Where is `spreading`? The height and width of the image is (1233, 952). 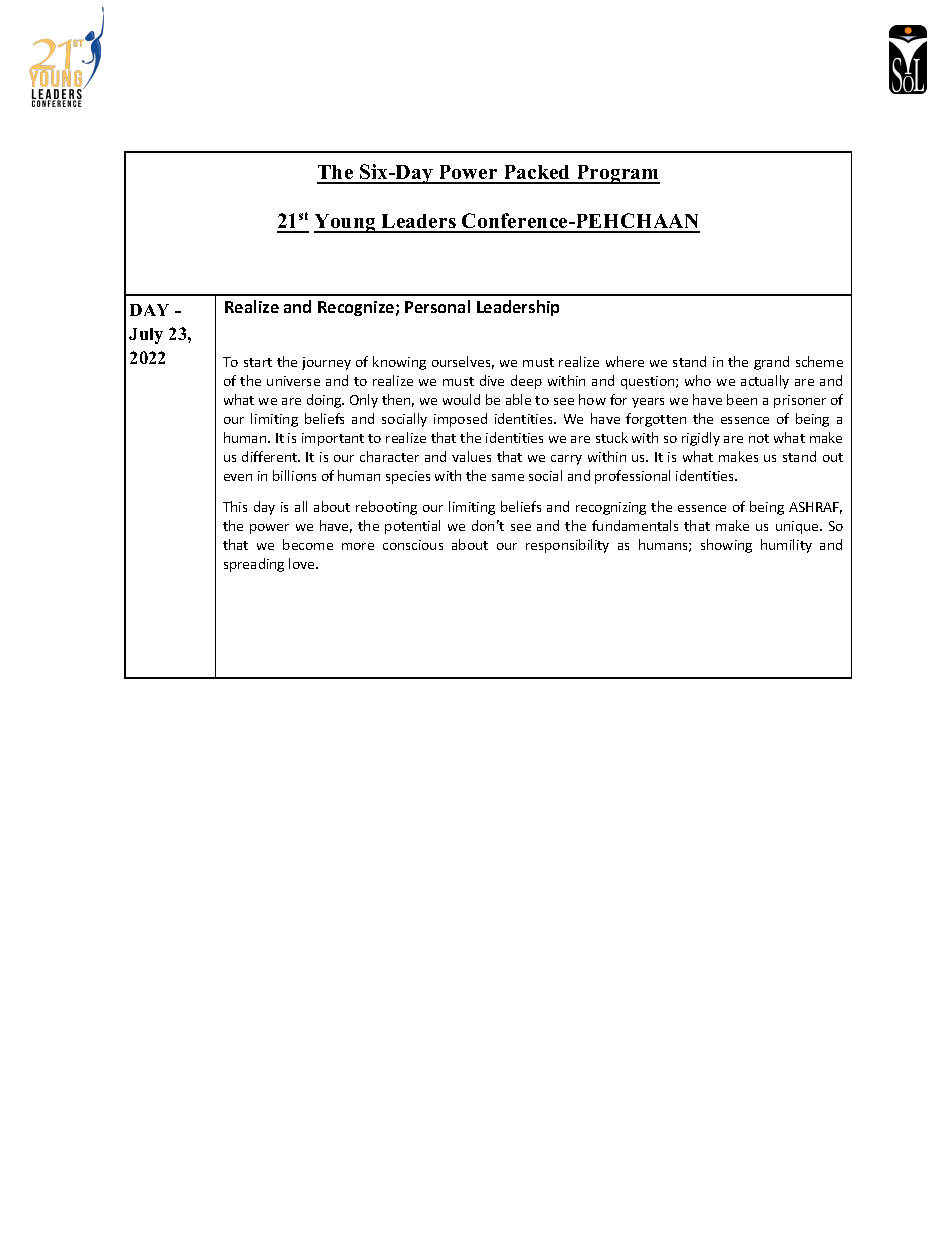 spreading is located at coordinates (254, 565).
